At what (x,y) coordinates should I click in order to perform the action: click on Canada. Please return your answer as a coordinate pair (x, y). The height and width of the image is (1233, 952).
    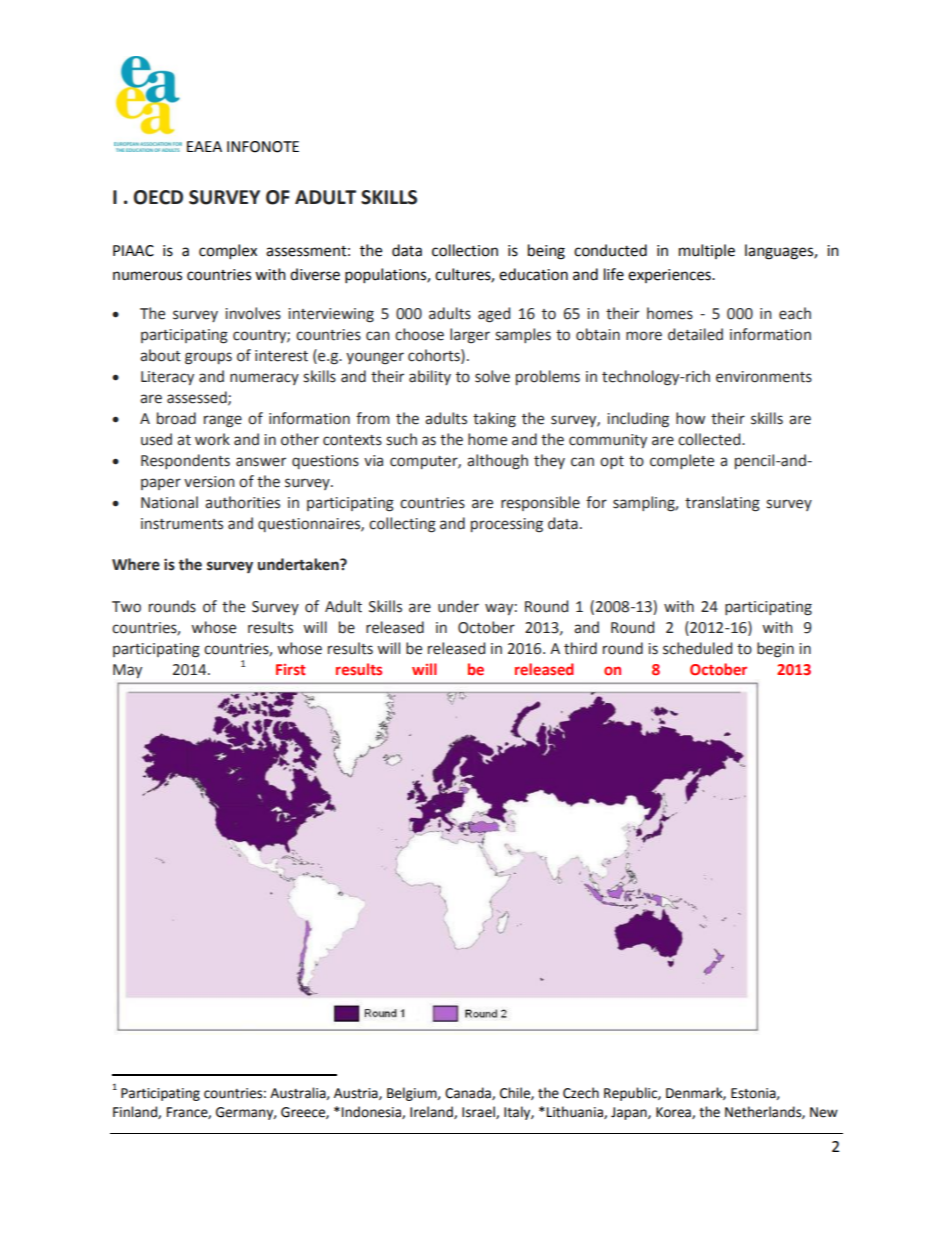
    Looking at the image, I should click on (469, 1093).
